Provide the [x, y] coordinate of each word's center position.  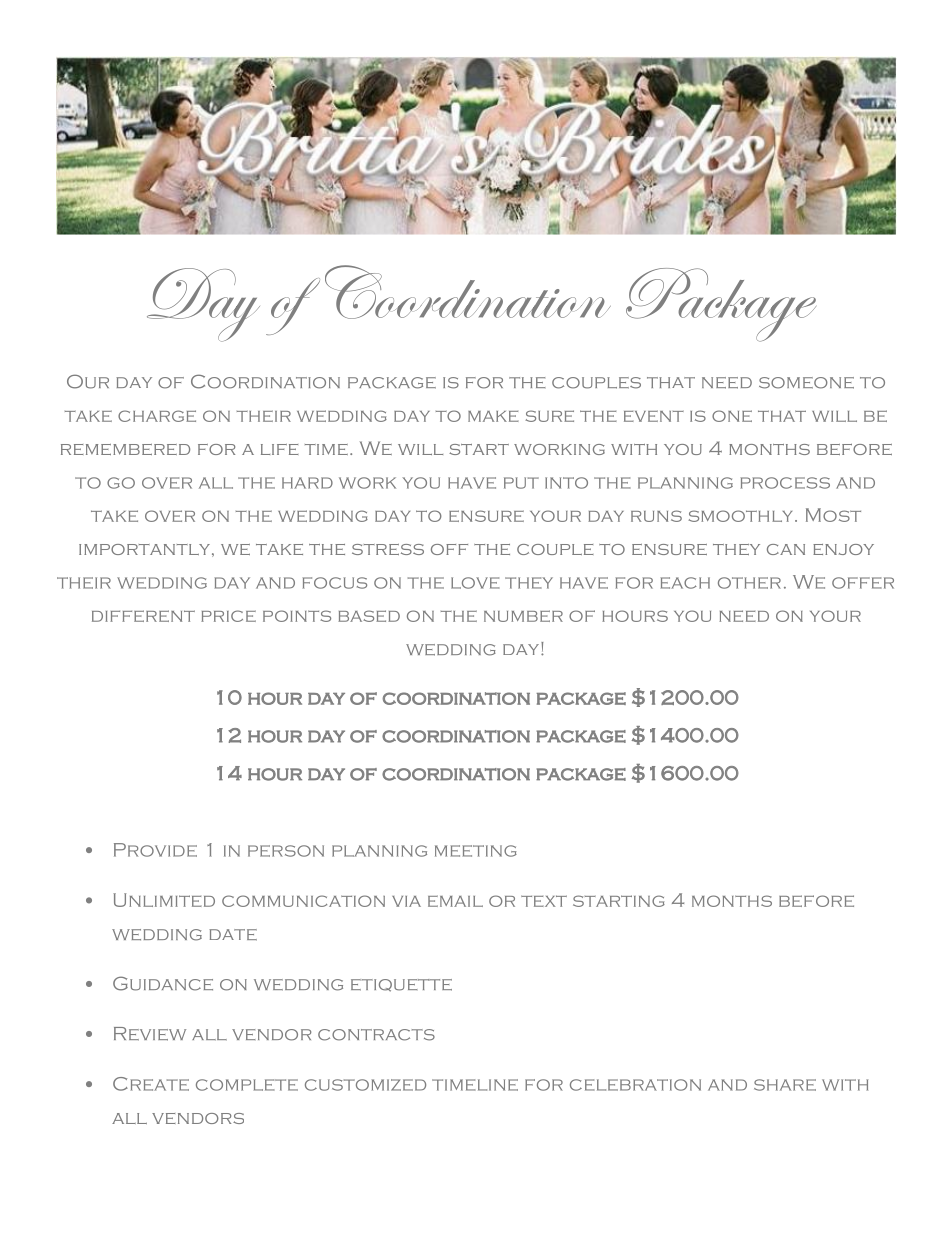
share [785, 1085]
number [523, 616]
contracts [376, 1035]
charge [157, 416]
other [749, 583]
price [228, 616]
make [493, 416]
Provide [155, 850]
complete [247, 1085]
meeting [476, 851]
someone [806, 383]
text [544, 901]
